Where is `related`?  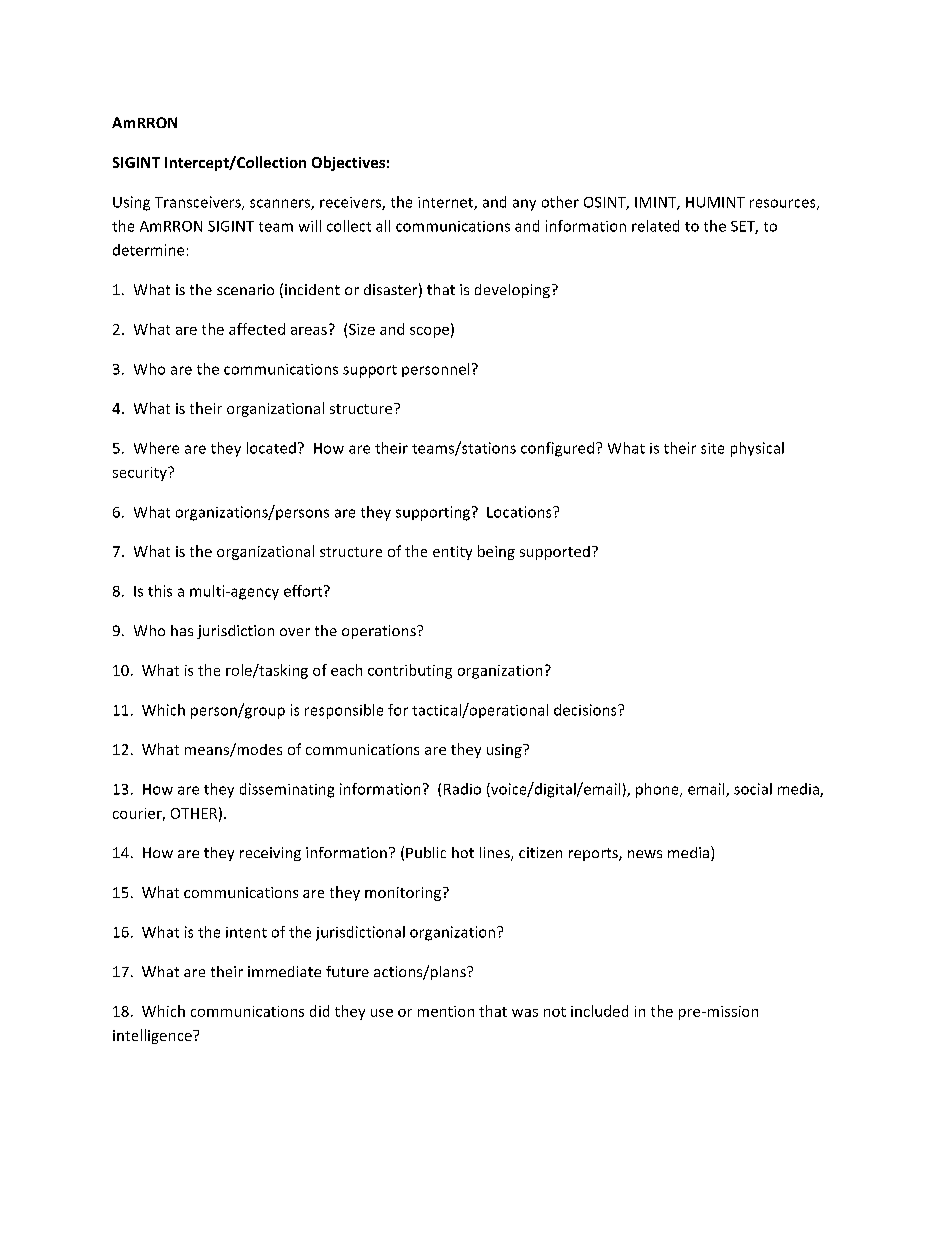
related is located at coordinates (655, 226).
